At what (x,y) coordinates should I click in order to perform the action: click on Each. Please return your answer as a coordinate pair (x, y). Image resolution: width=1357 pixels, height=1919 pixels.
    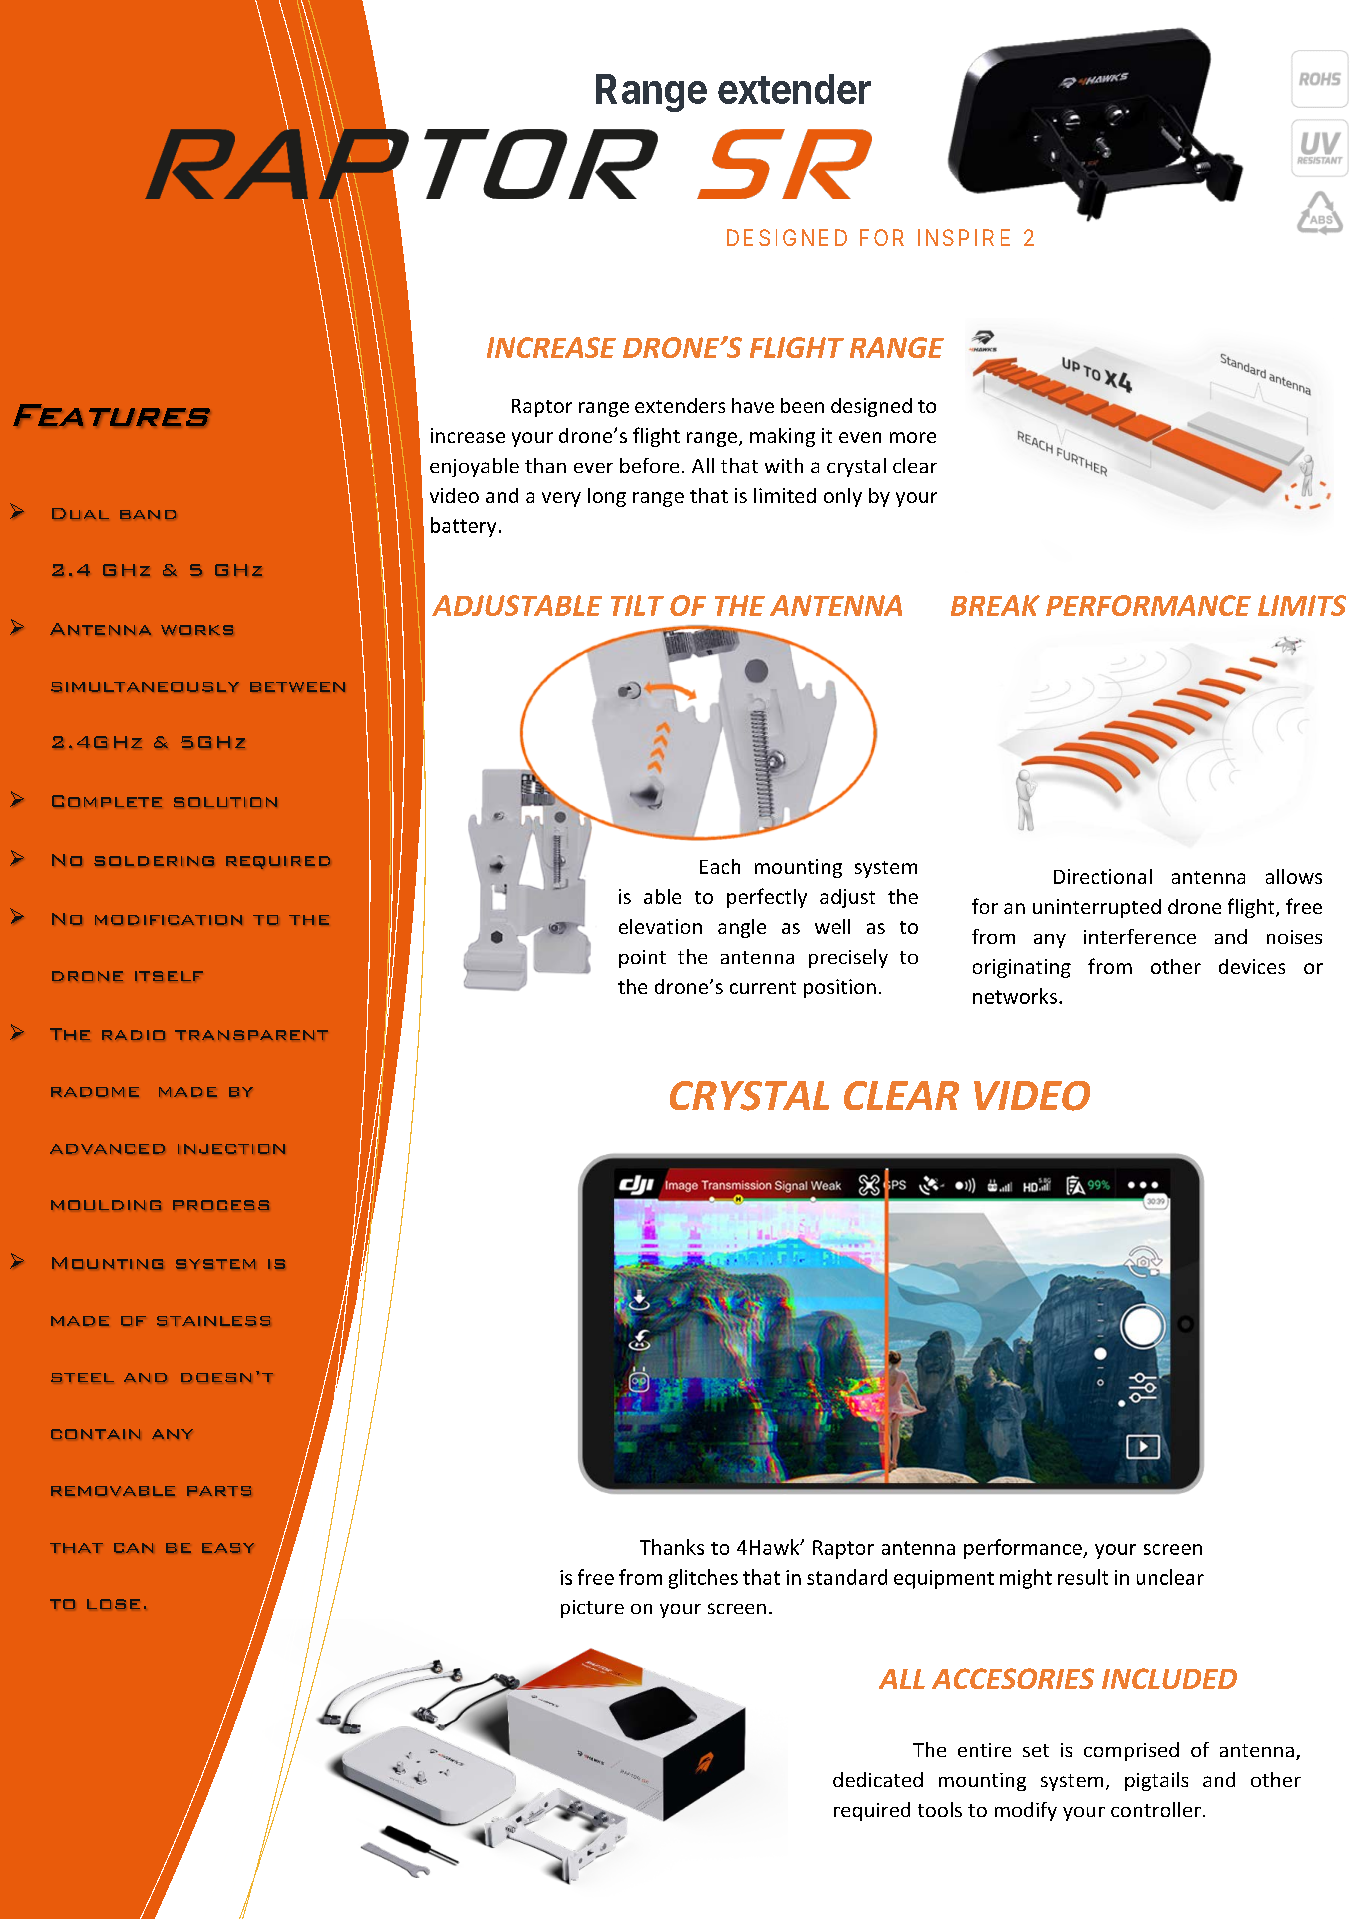
    Looking at the image, I should click on (720, 866).
